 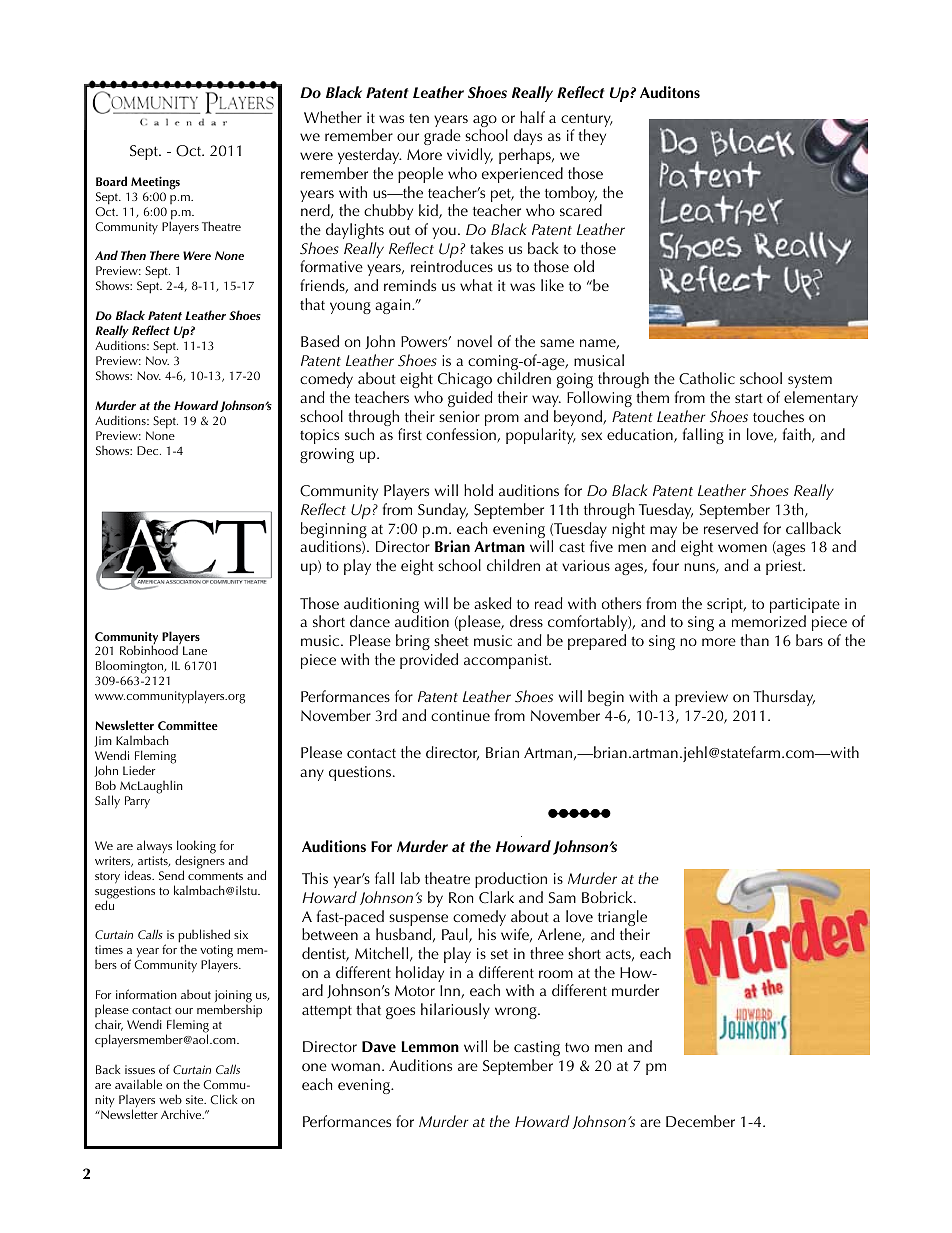 What do you see at coordinates (137, 802) in the document?
I see `Parry` at bounding box center [137, 802].
